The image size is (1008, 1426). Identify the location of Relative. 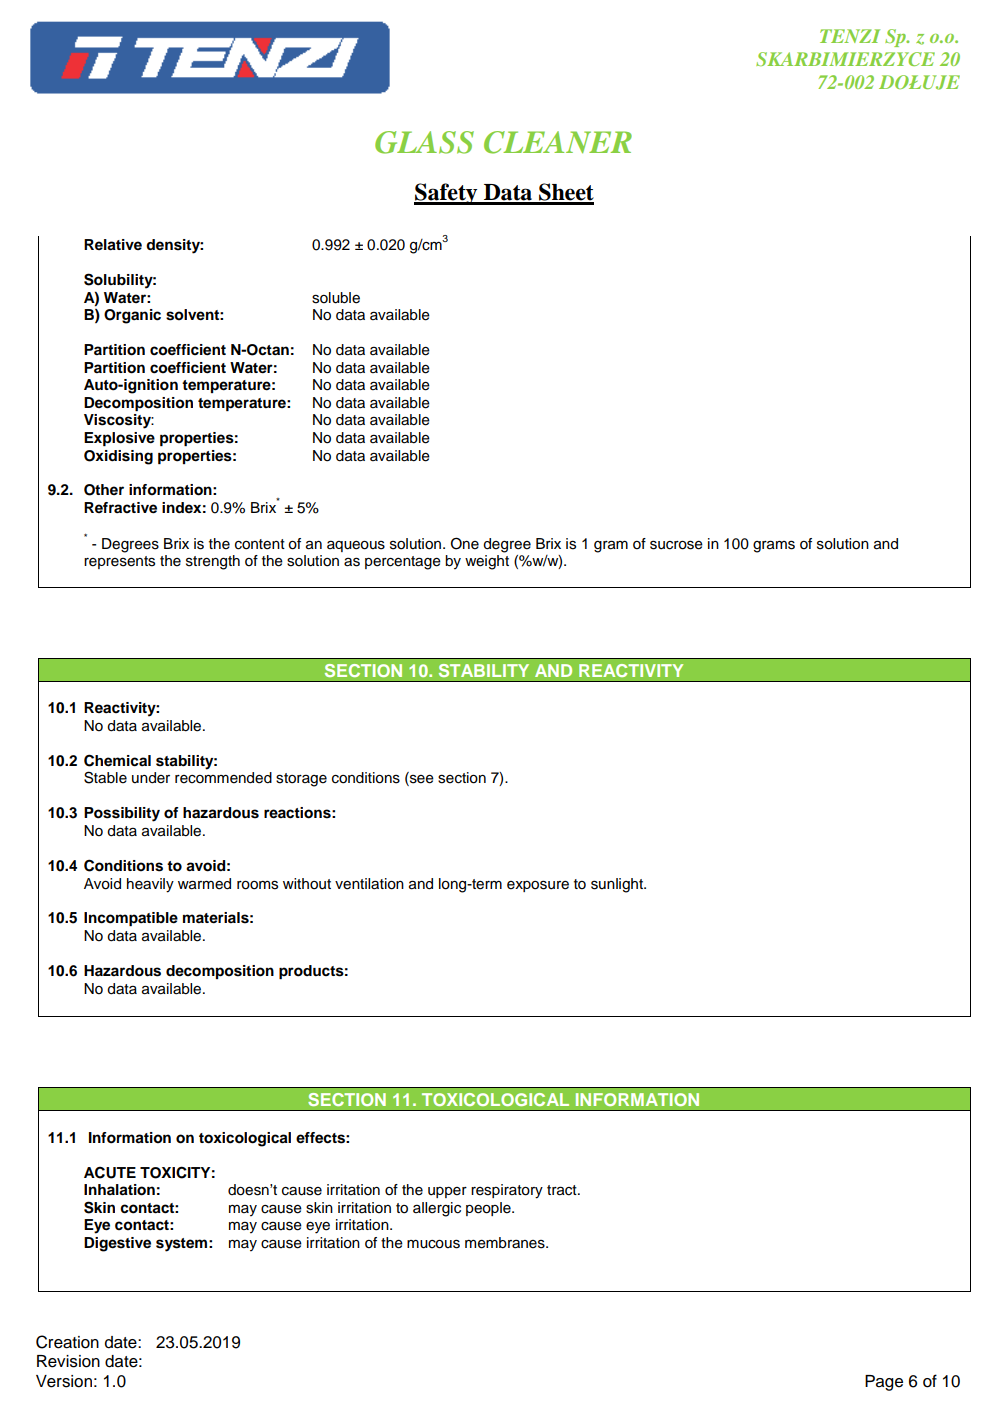
(113, 245).
